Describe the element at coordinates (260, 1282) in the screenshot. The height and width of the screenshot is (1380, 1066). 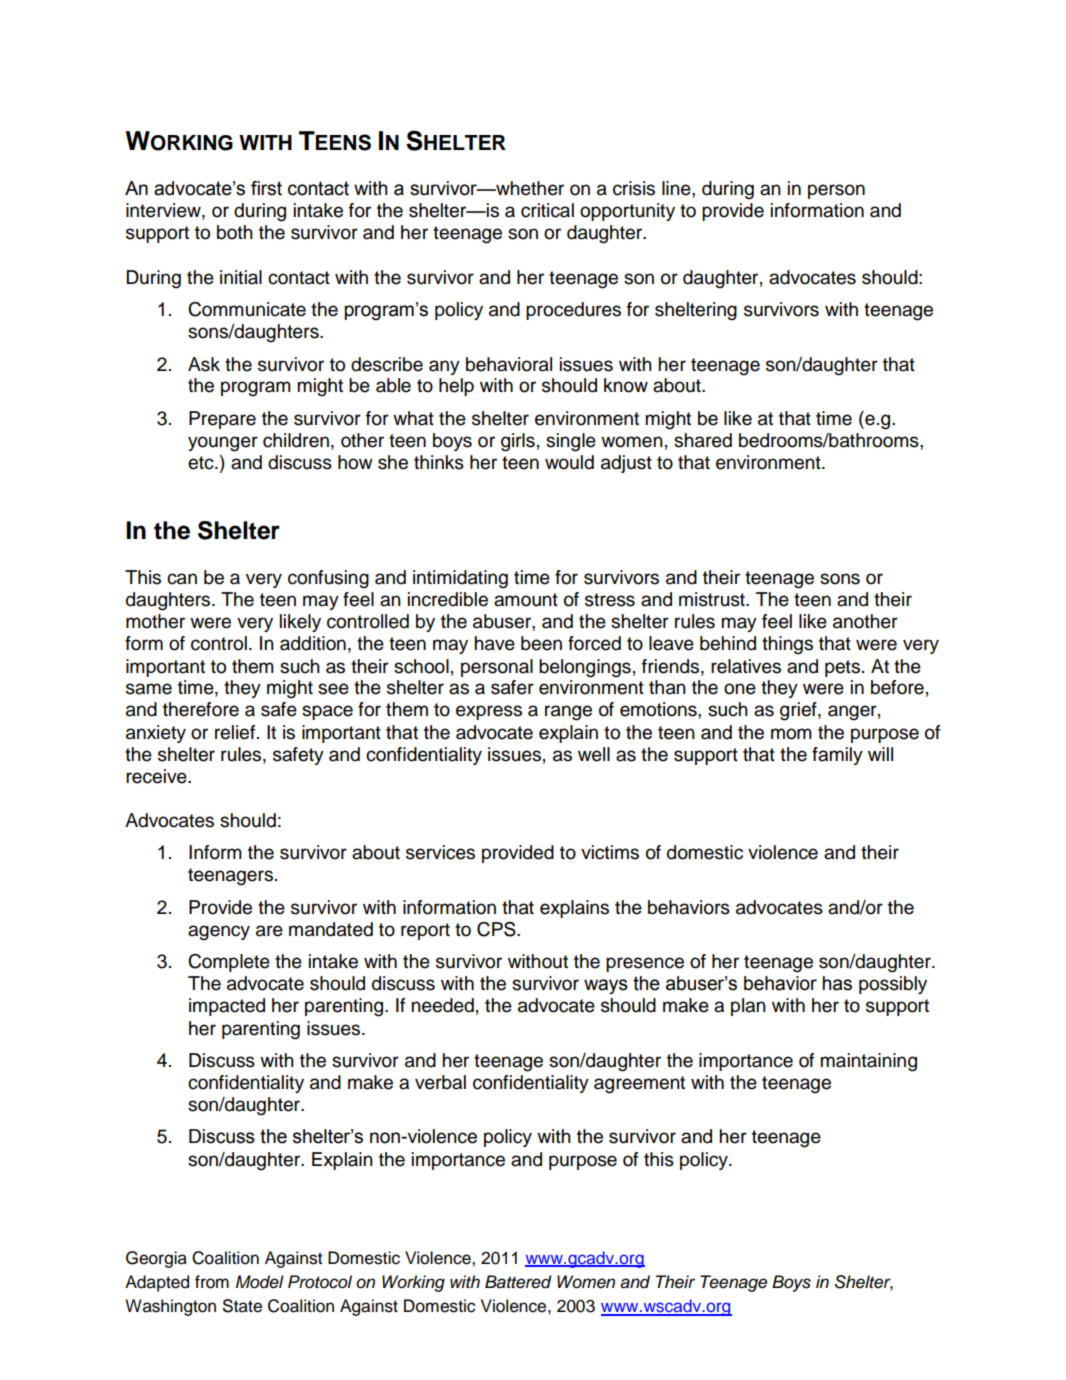
I see `Model` at that location.
